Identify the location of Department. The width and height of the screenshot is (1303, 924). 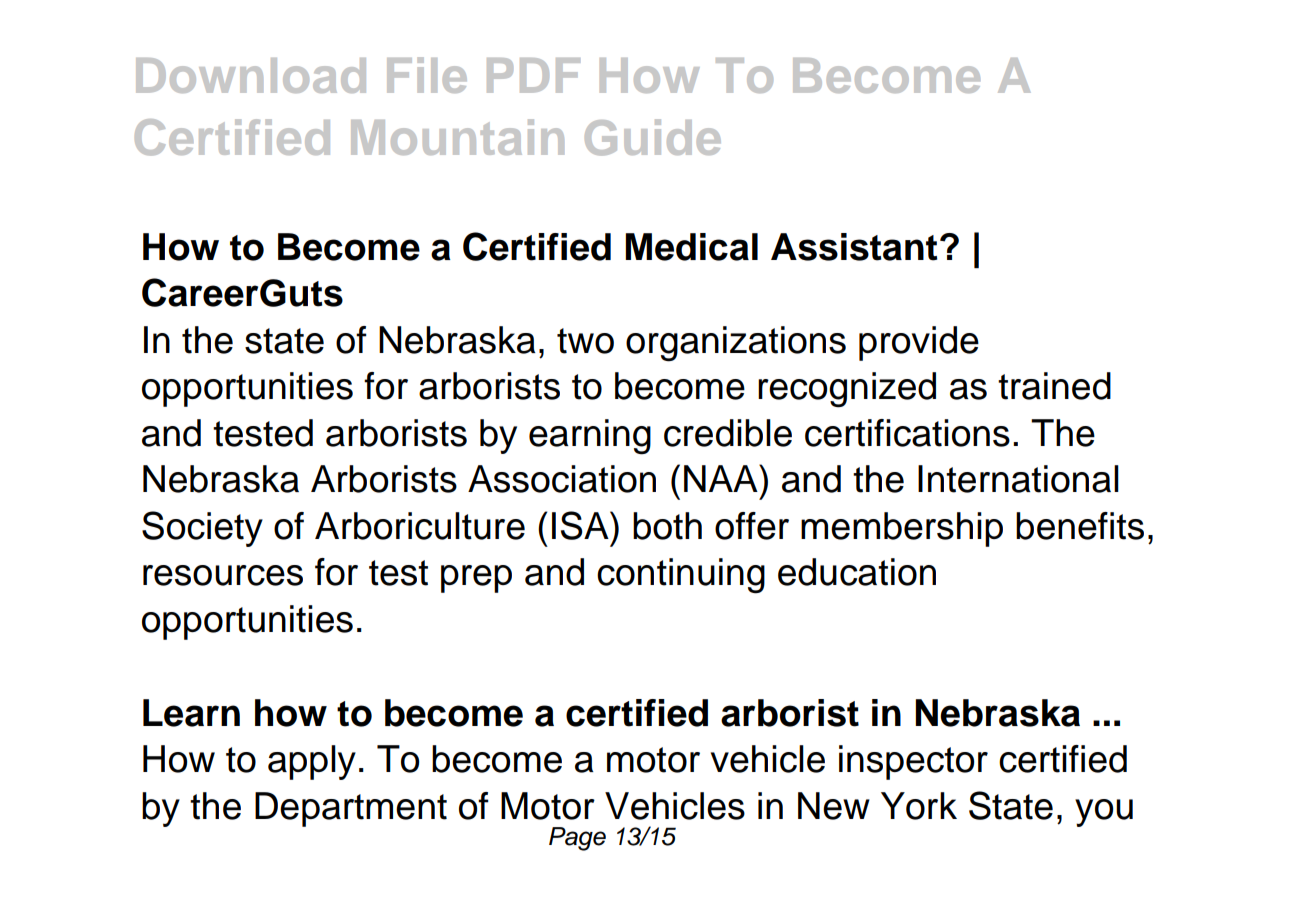
(351, 809).
